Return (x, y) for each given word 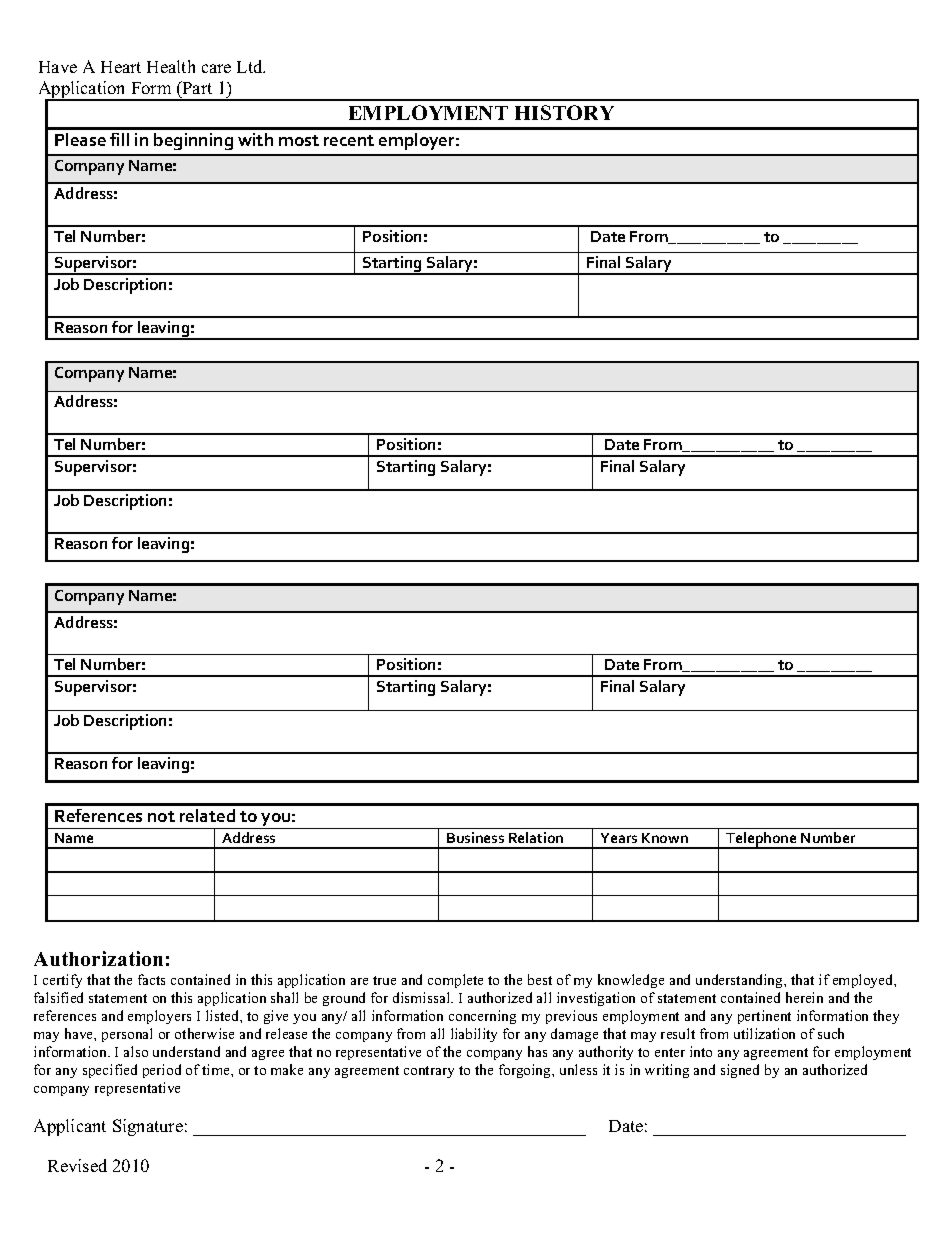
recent (349, 140)
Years (619, 838)
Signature (148, 1127)
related (207, 815)
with (255, 139)
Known (665, 838)
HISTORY (564, 112)
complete (455, 981)
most (299, 140)
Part (196, 89)
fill (119, 139)
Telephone (761, 840)
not (161, 816)
